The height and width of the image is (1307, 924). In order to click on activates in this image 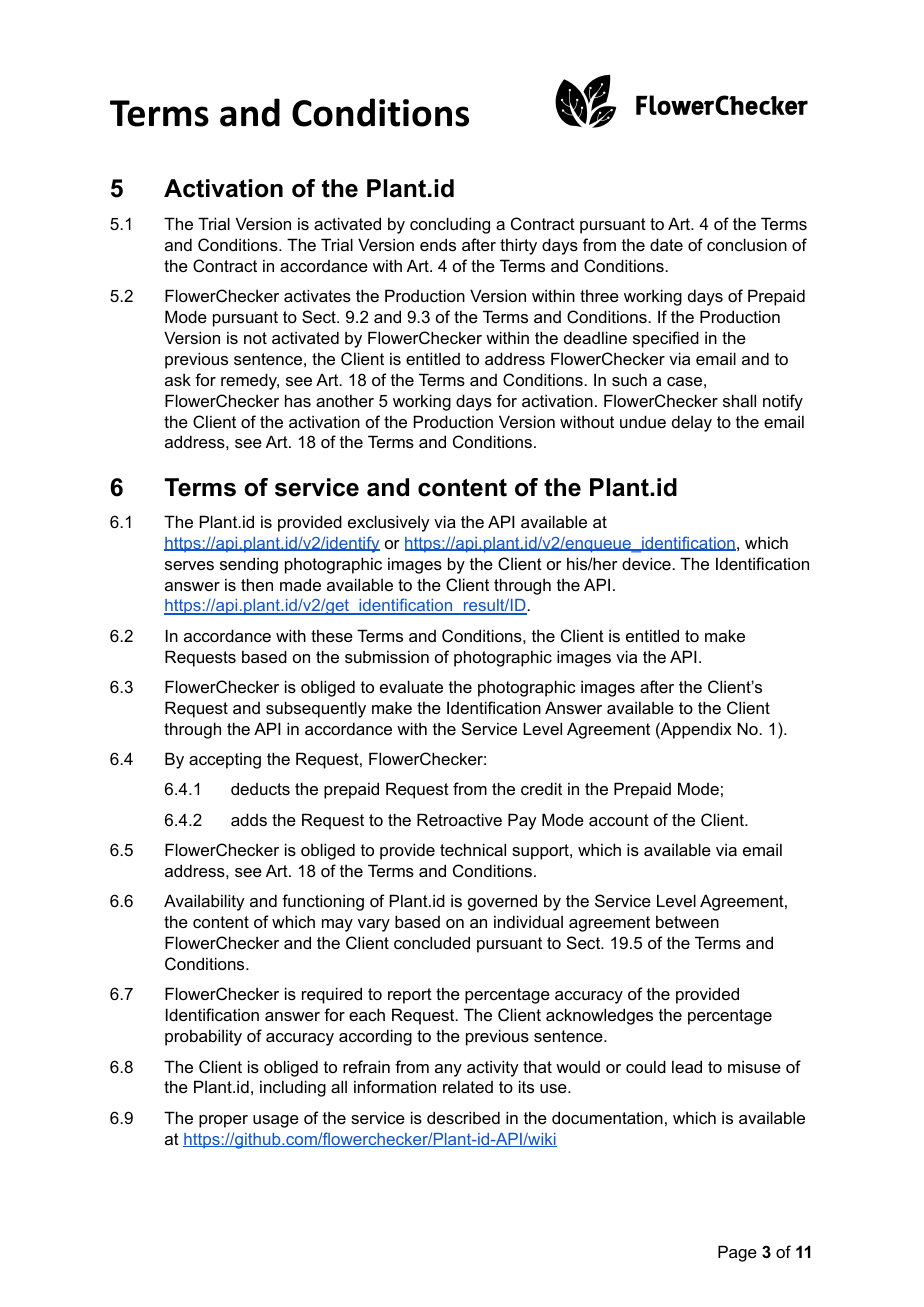, I will do `click(317, 295)`.
